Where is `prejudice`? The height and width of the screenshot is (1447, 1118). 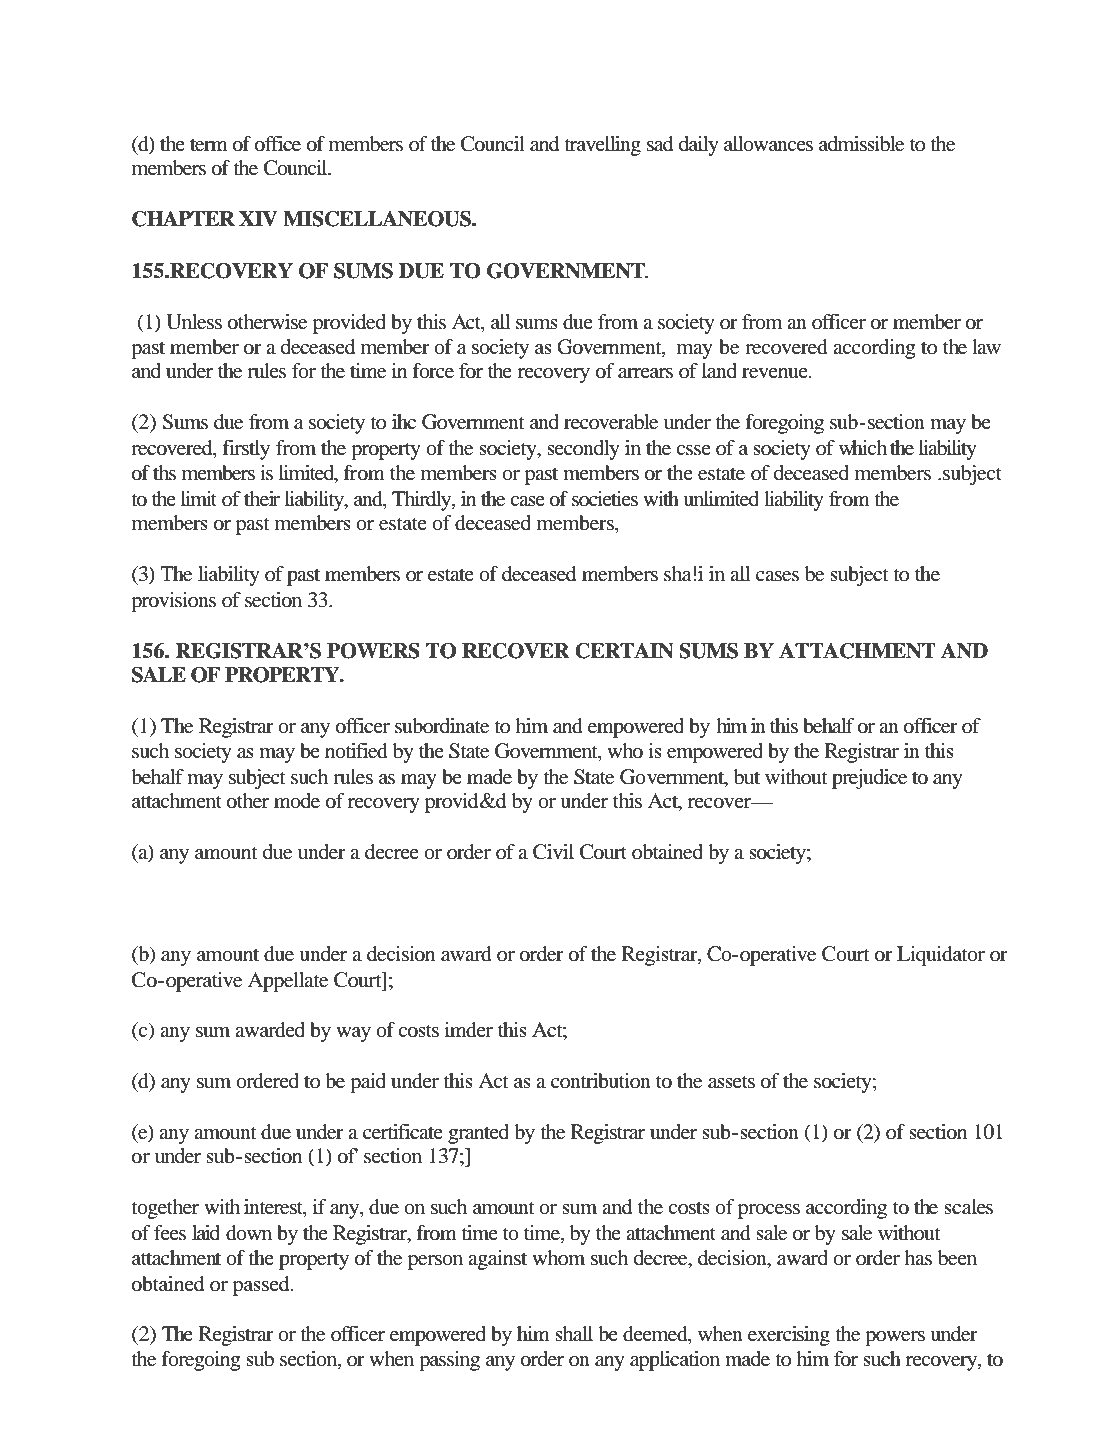
prejudice is located at coordinates (869, 779).
